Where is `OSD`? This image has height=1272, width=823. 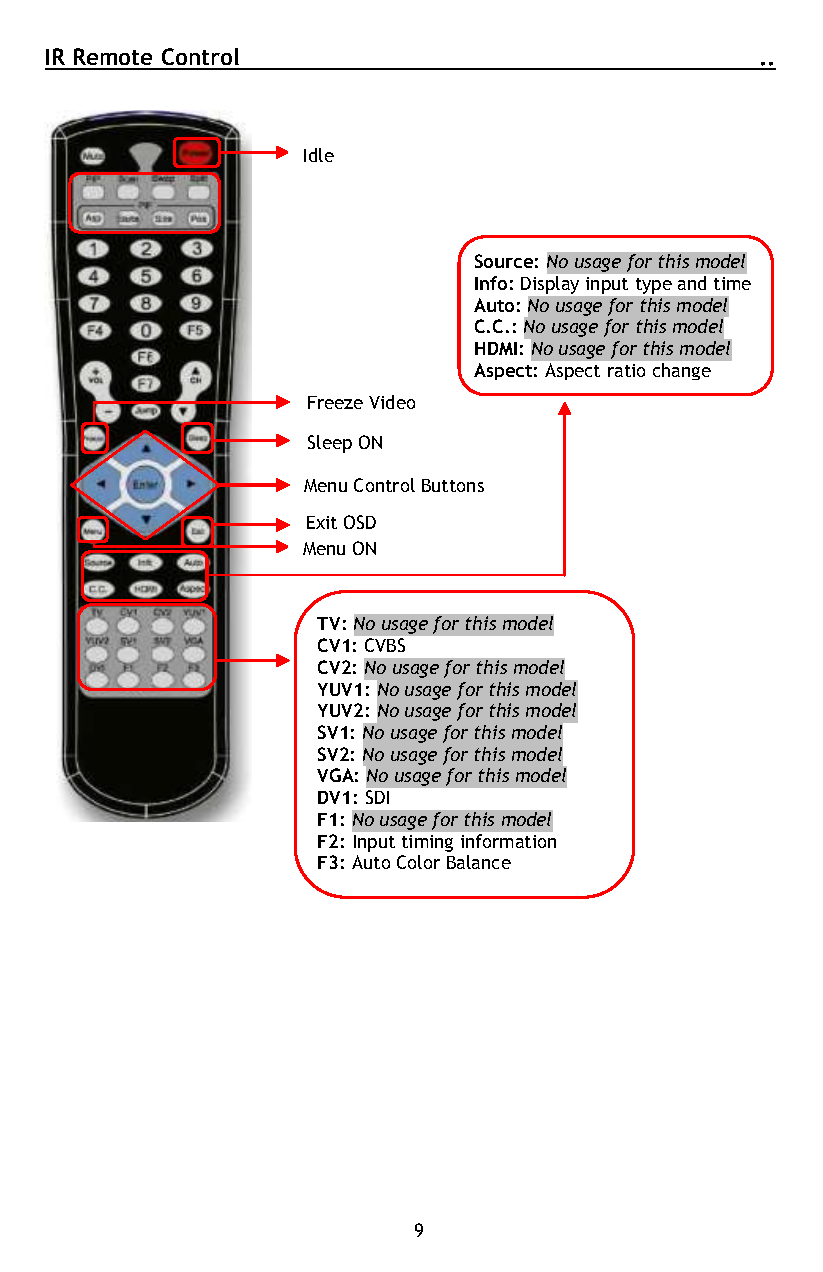 OSD is located at coordinates (360, 522).
